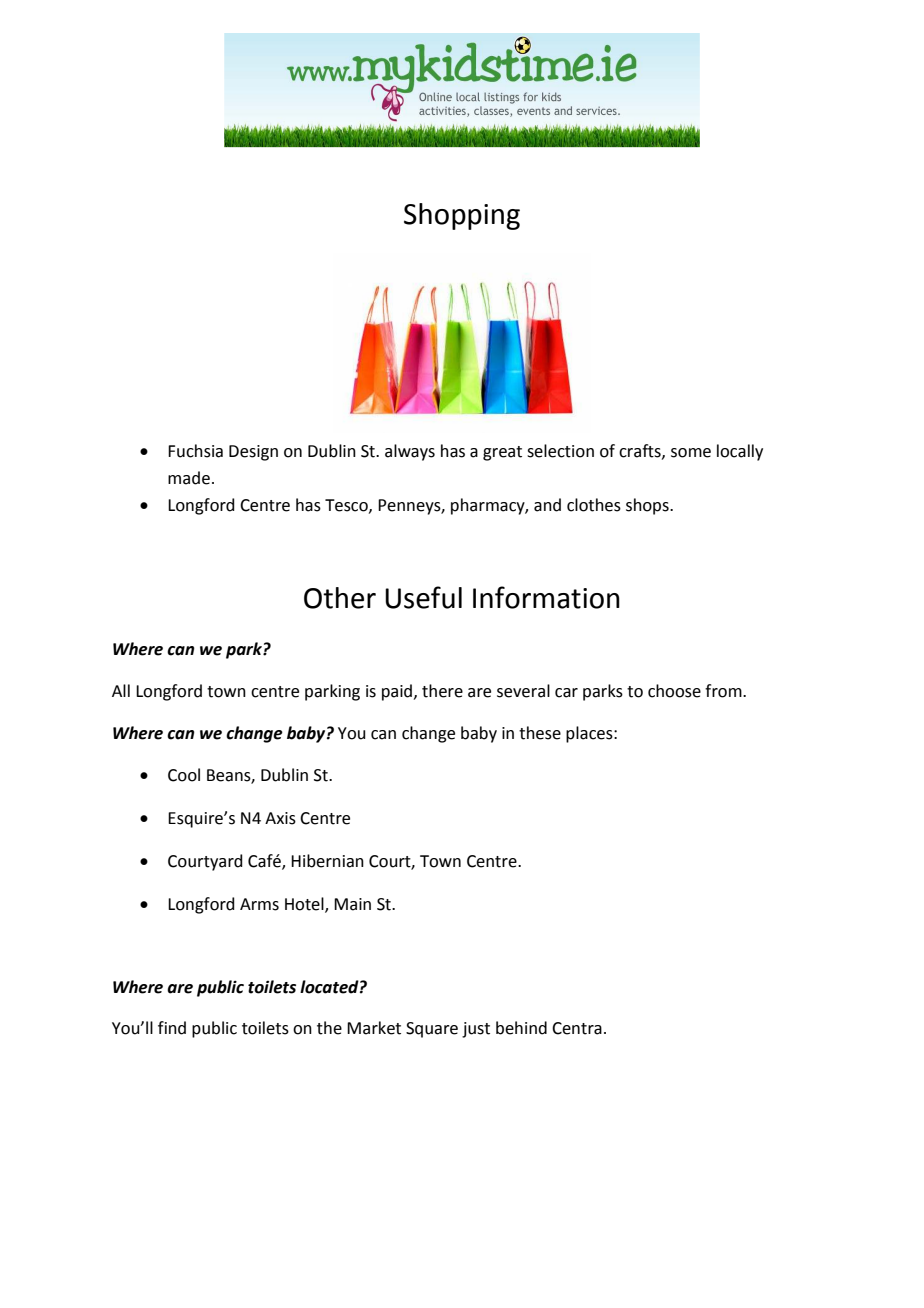 The image size is (924, 1308). What do you see at coordinates (462, 216) in the screenshot?
I see `Shopping` at bounding box center [462, 216].
